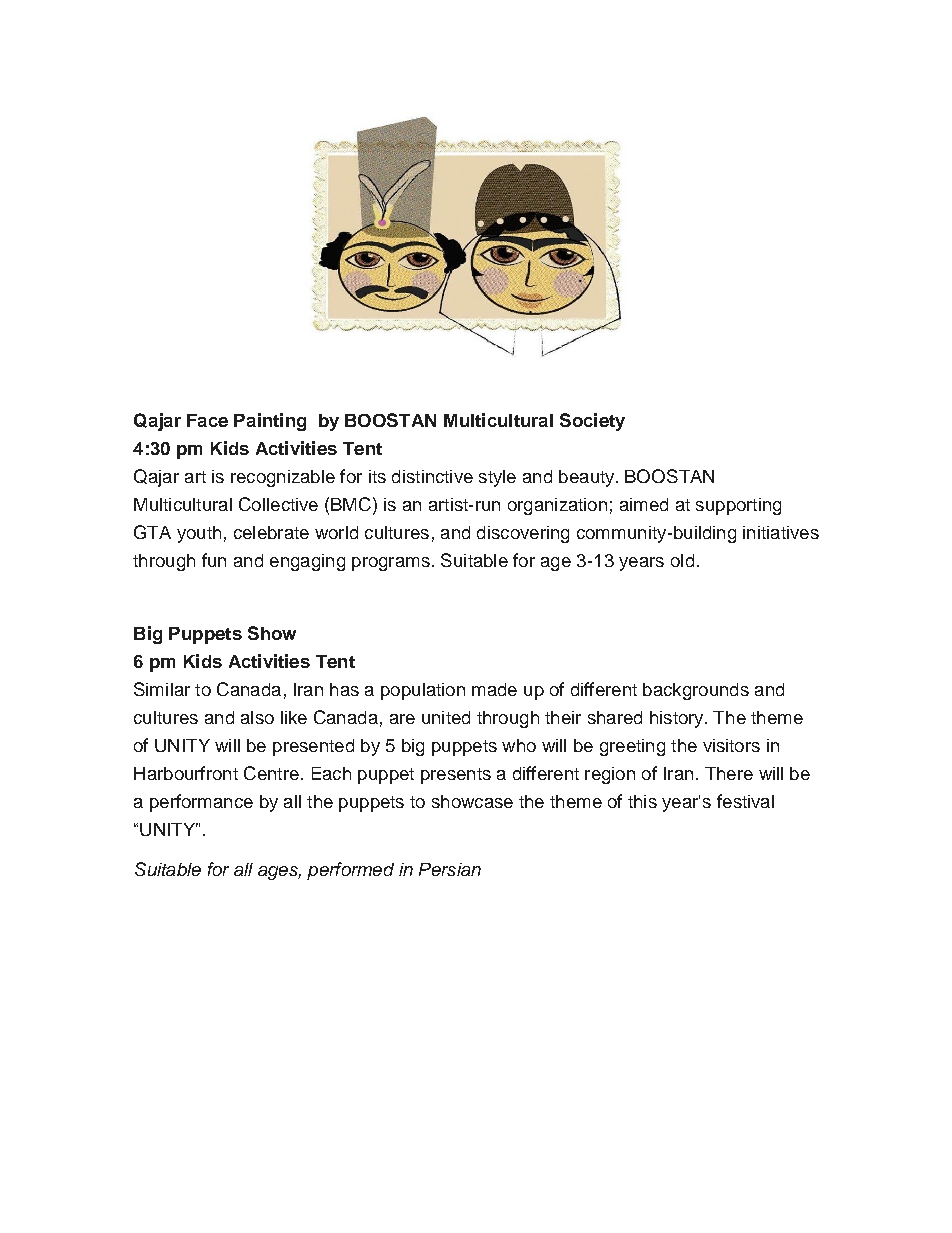 The height and width of the screenshot is (1233, 952). I want to click on Persian, so click(450, 869).
